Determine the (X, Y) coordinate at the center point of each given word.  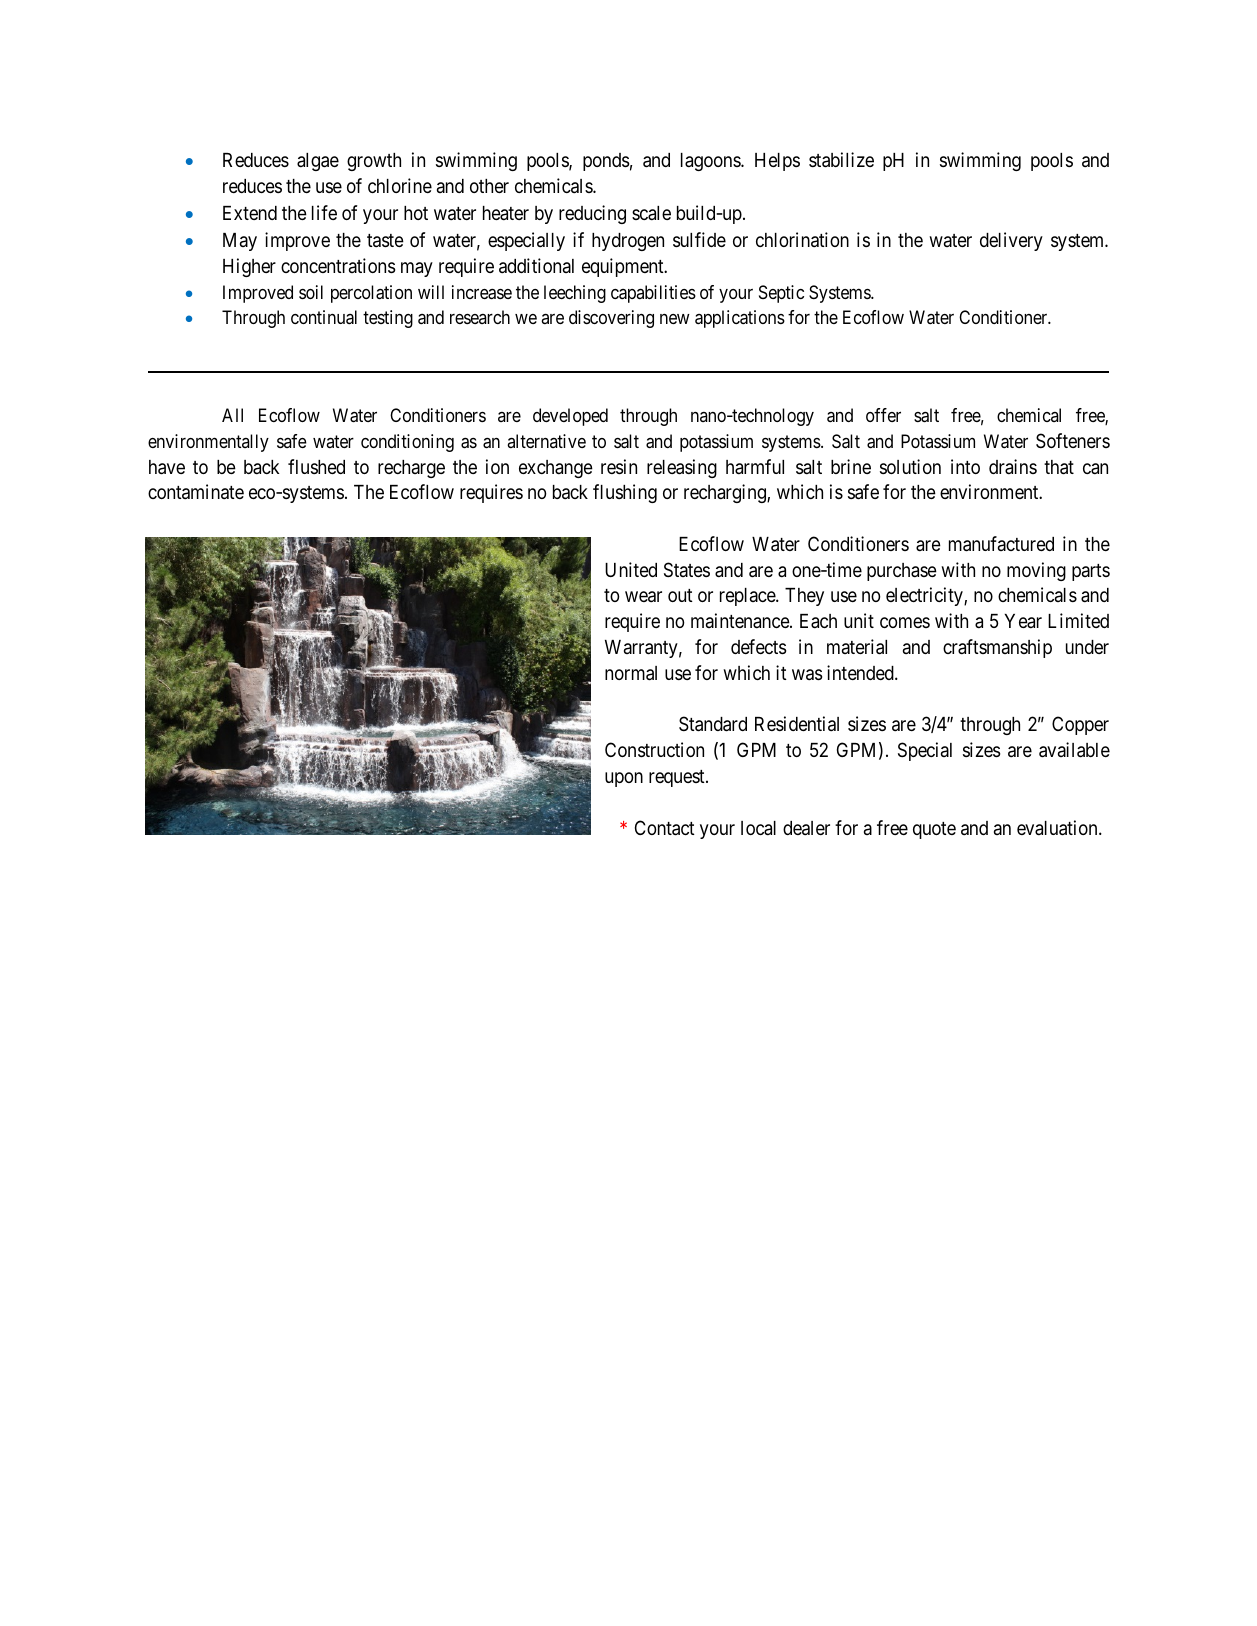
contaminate (196, 491)
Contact (665, 828)
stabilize (841, 160)
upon (624, 779)
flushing (625, 493)
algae (318, 162)
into (965, 466)
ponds (606, 162)
